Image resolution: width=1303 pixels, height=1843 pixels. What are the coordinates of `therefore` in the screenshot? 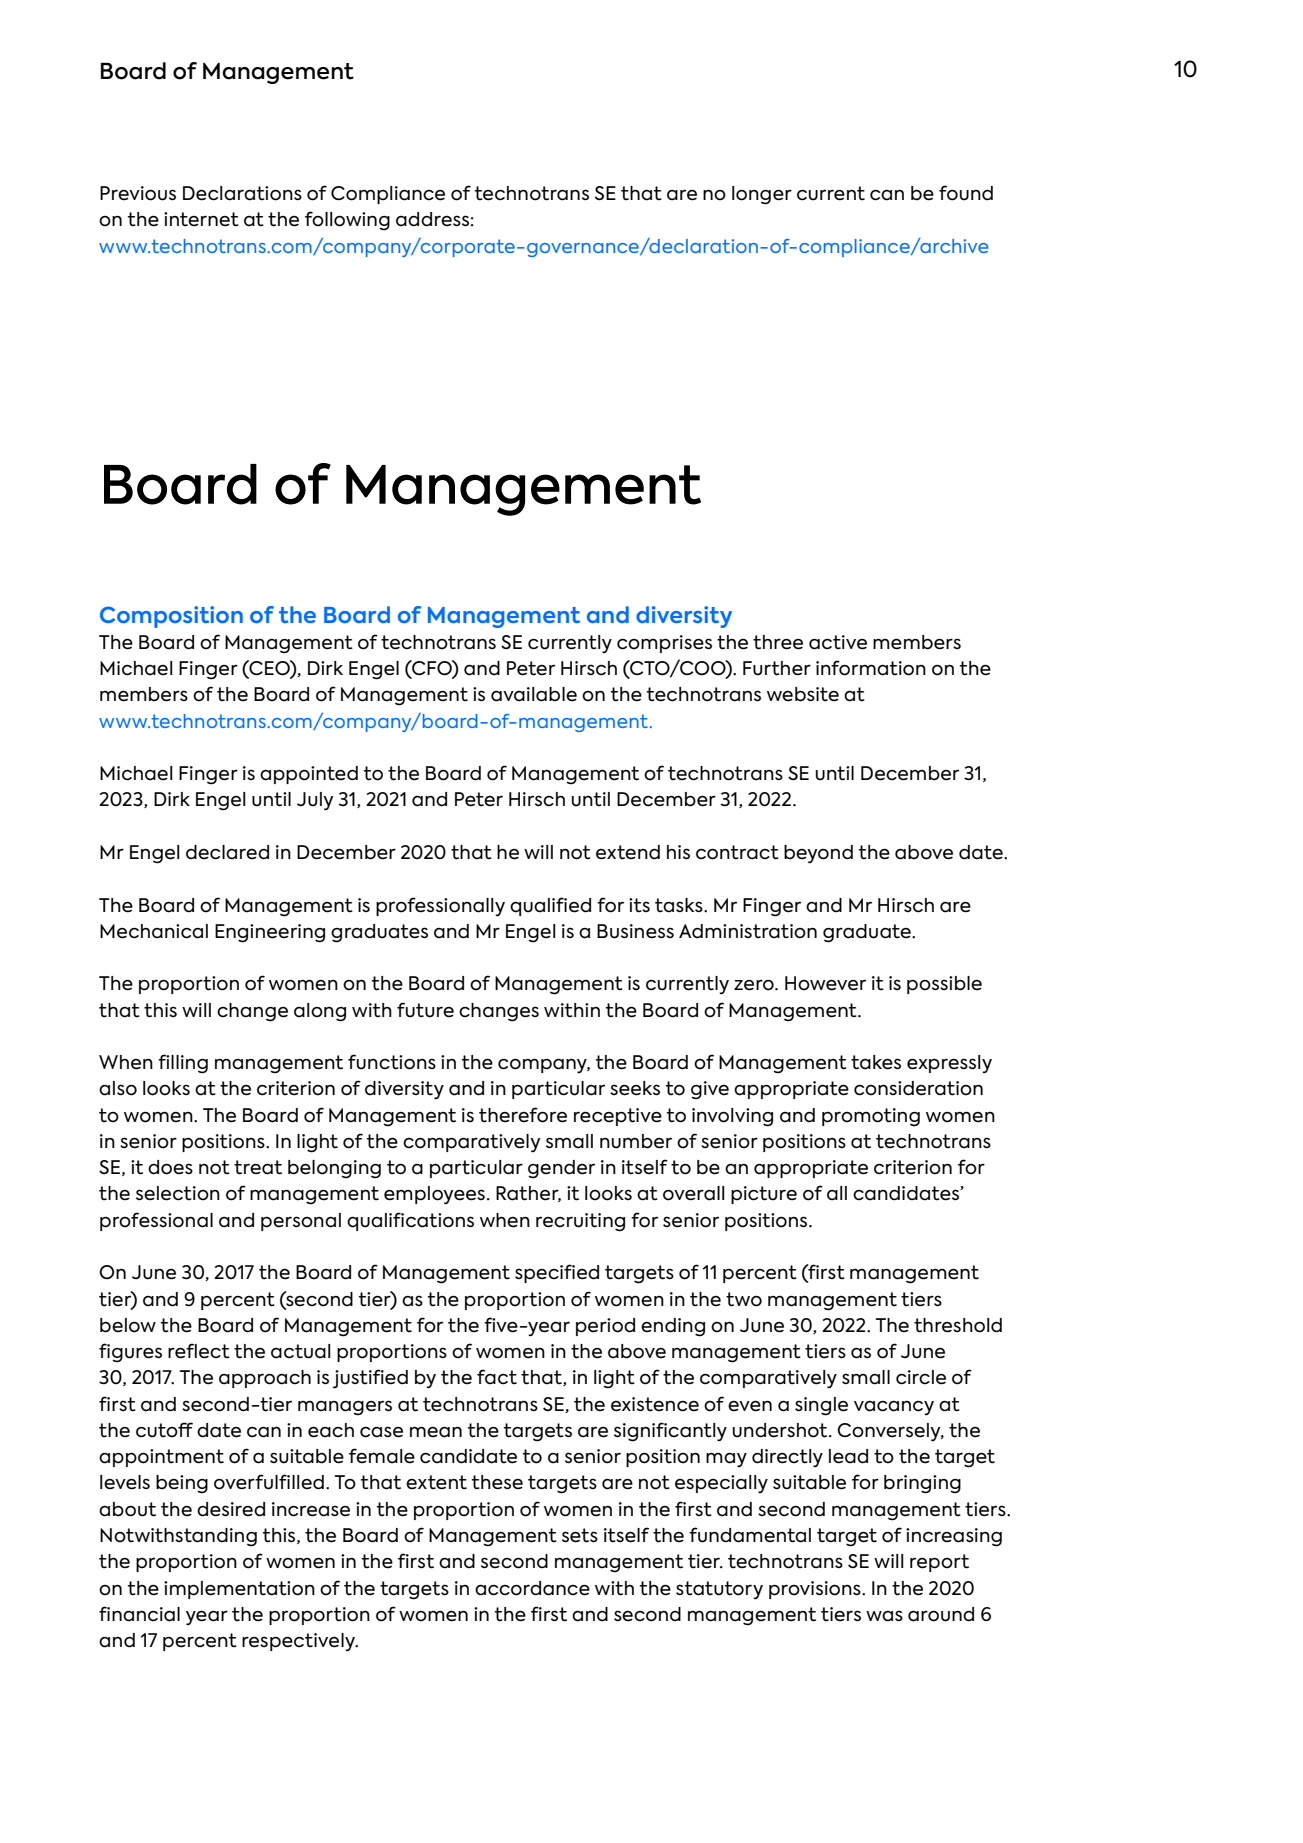 It's located at (523, 1115).
